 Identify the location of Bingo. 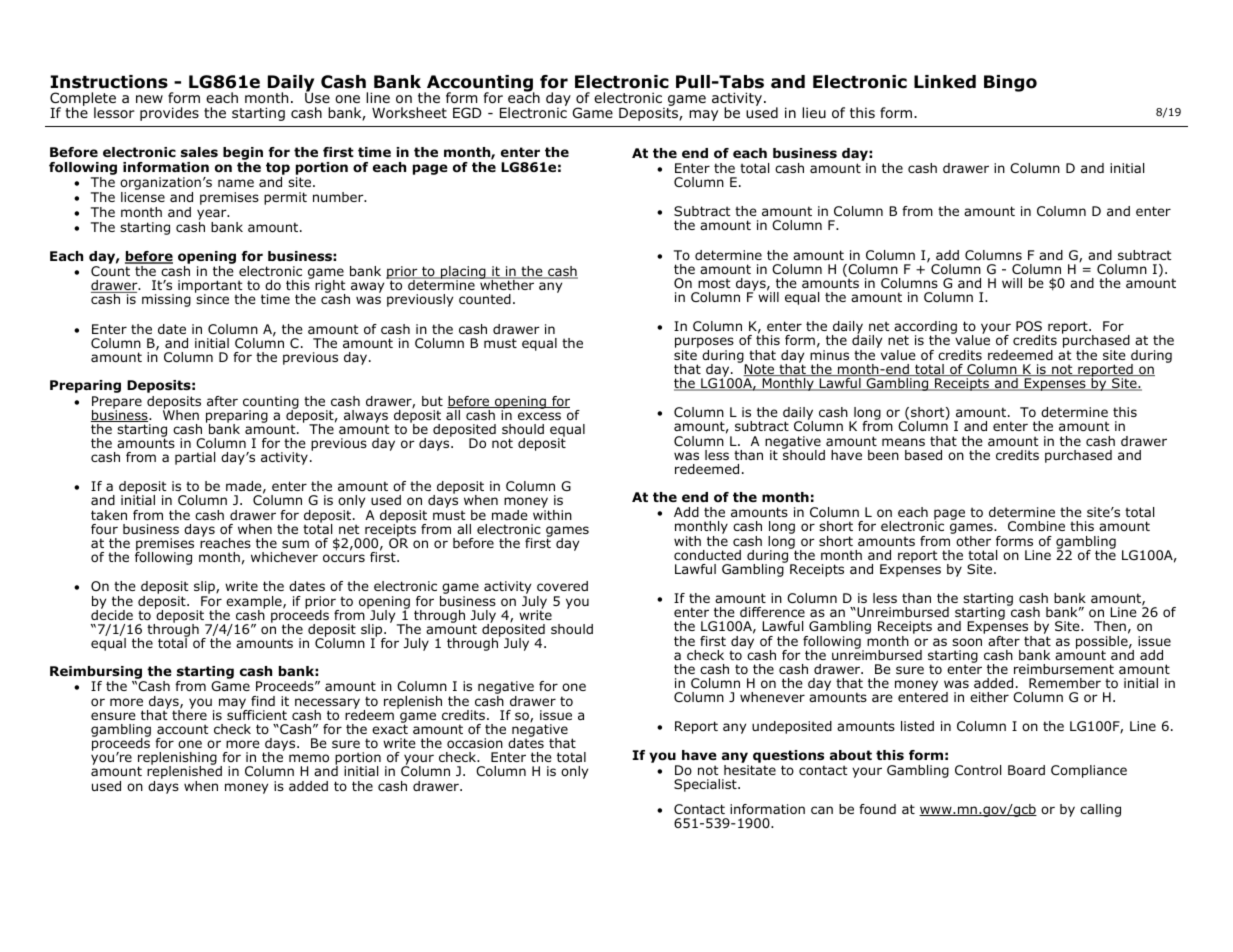
(1010, 83).
